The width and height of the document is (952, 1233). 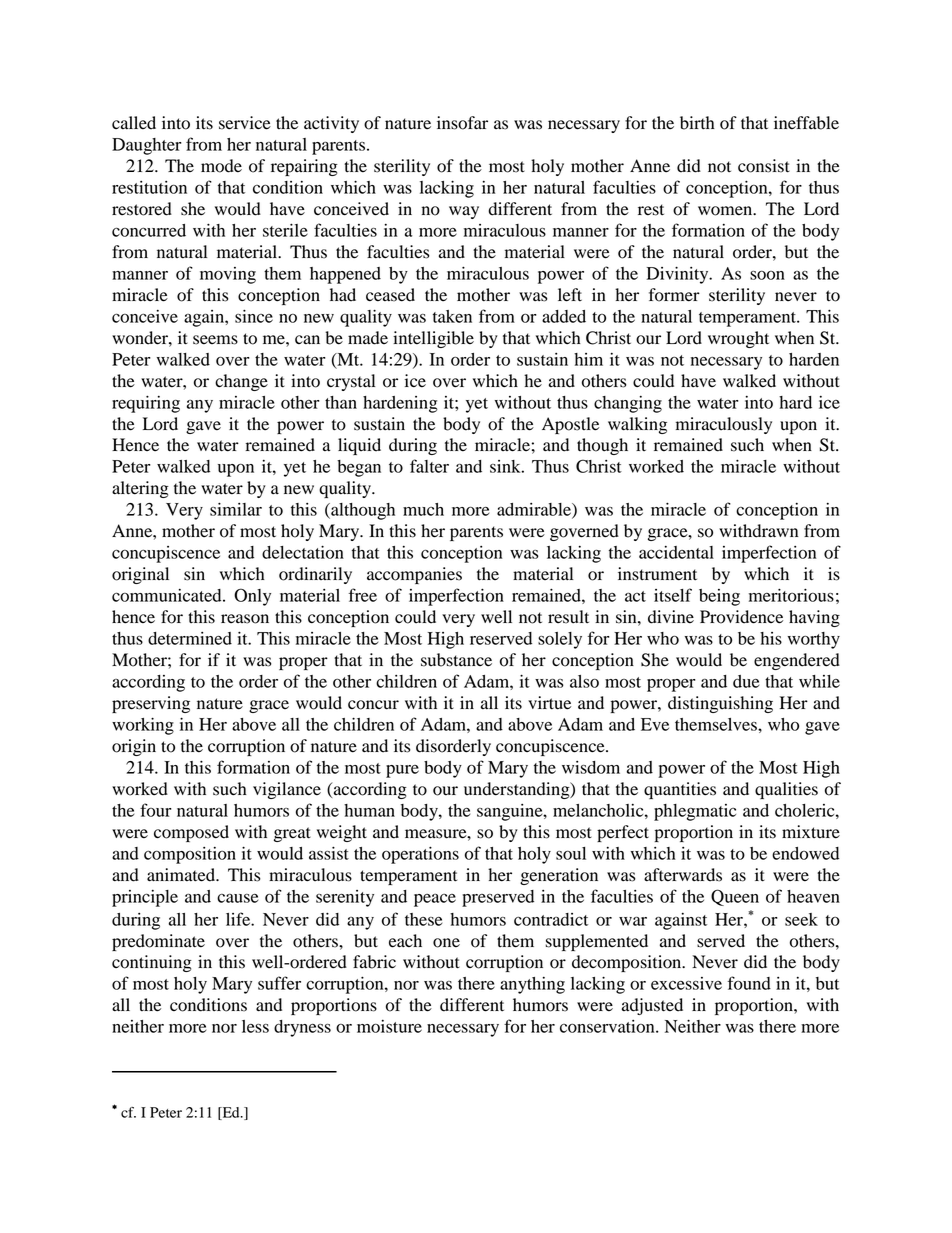 I want to click on less, so click(x=255, y=1026).
